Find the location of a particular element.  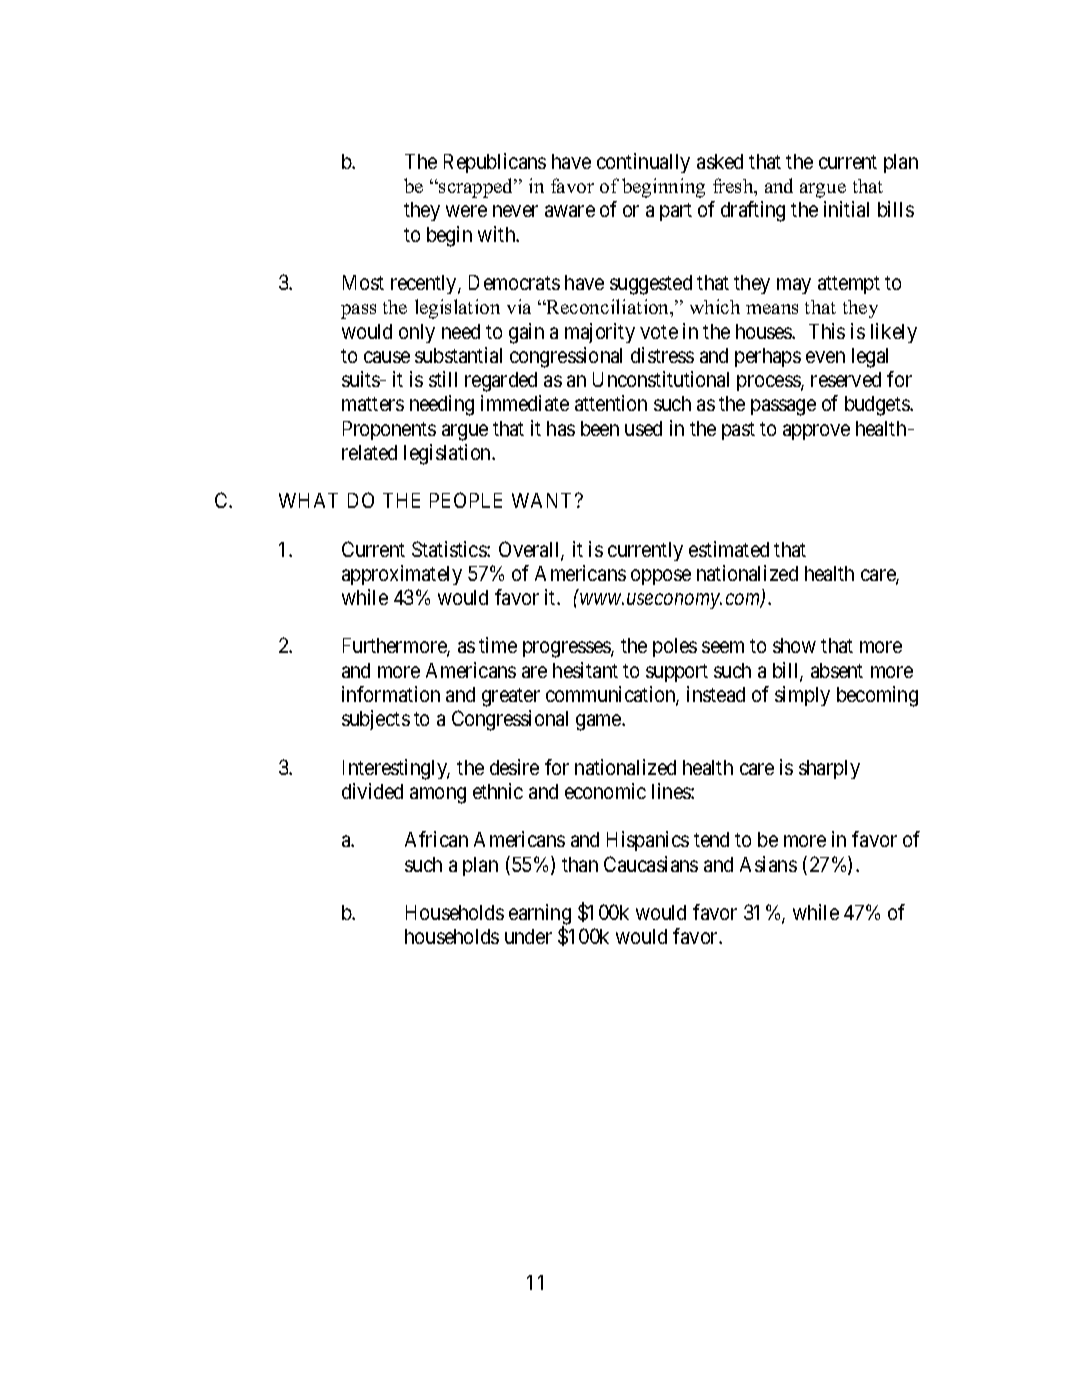

initial is located at coordinates (846, 209).
